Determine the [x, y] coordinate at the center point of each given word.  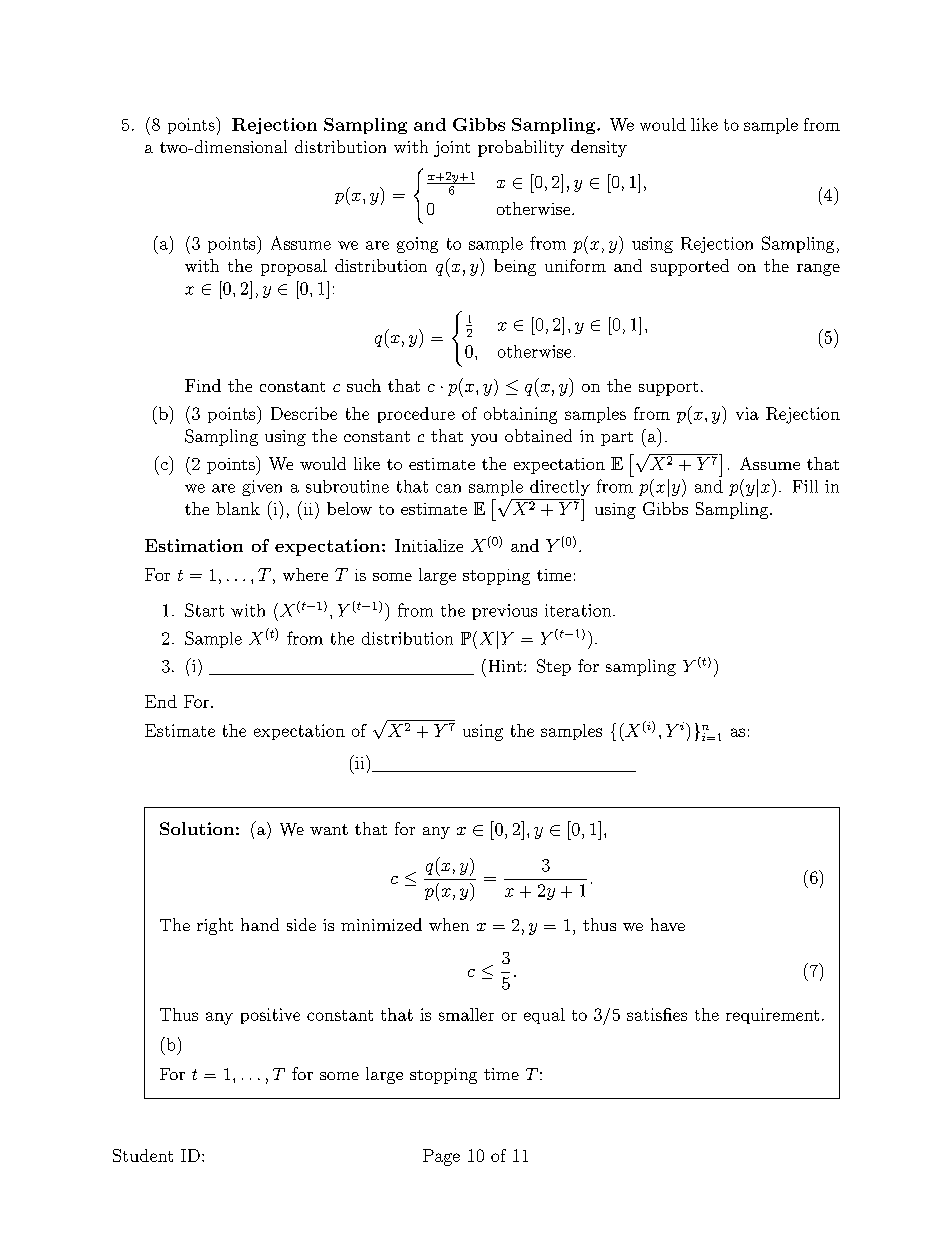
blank [238, 508]
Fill [805, 486]
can [448, 488]
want [329, 829]
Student [143, 1155]
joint [452, 149]
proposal [294, 267]
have [668, 924]
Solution [197, 828]
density [599, 148]
